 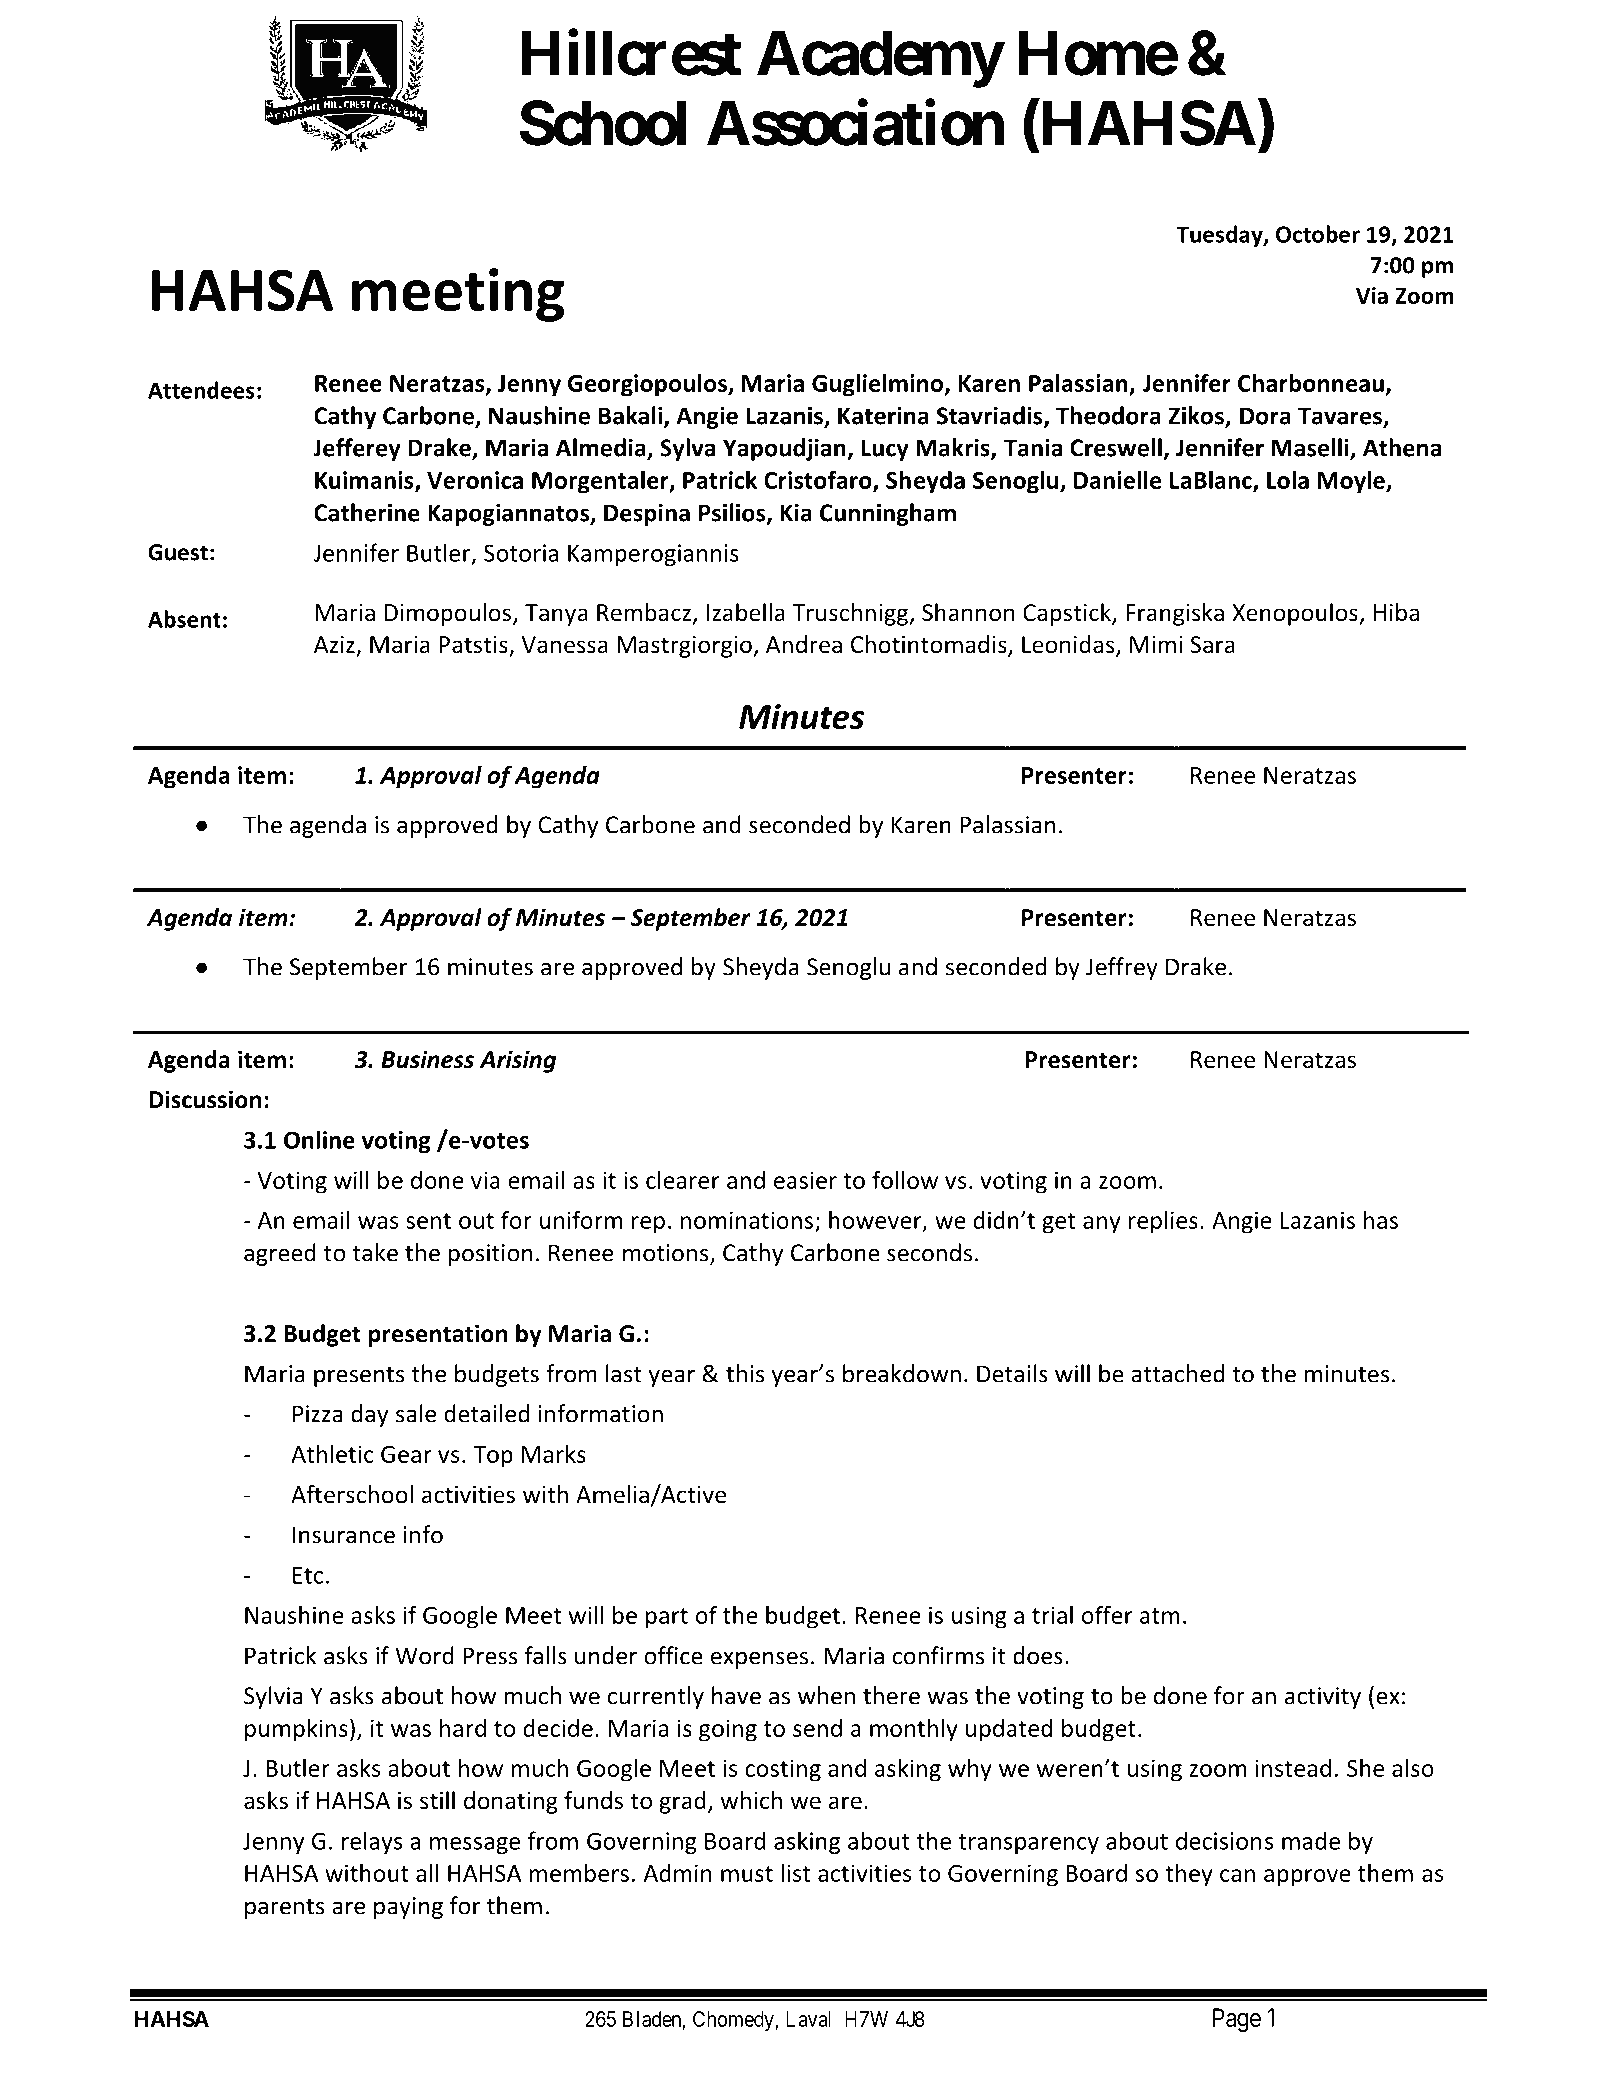 I want to click on Jeffrey, so click(x=1122, y=968).
